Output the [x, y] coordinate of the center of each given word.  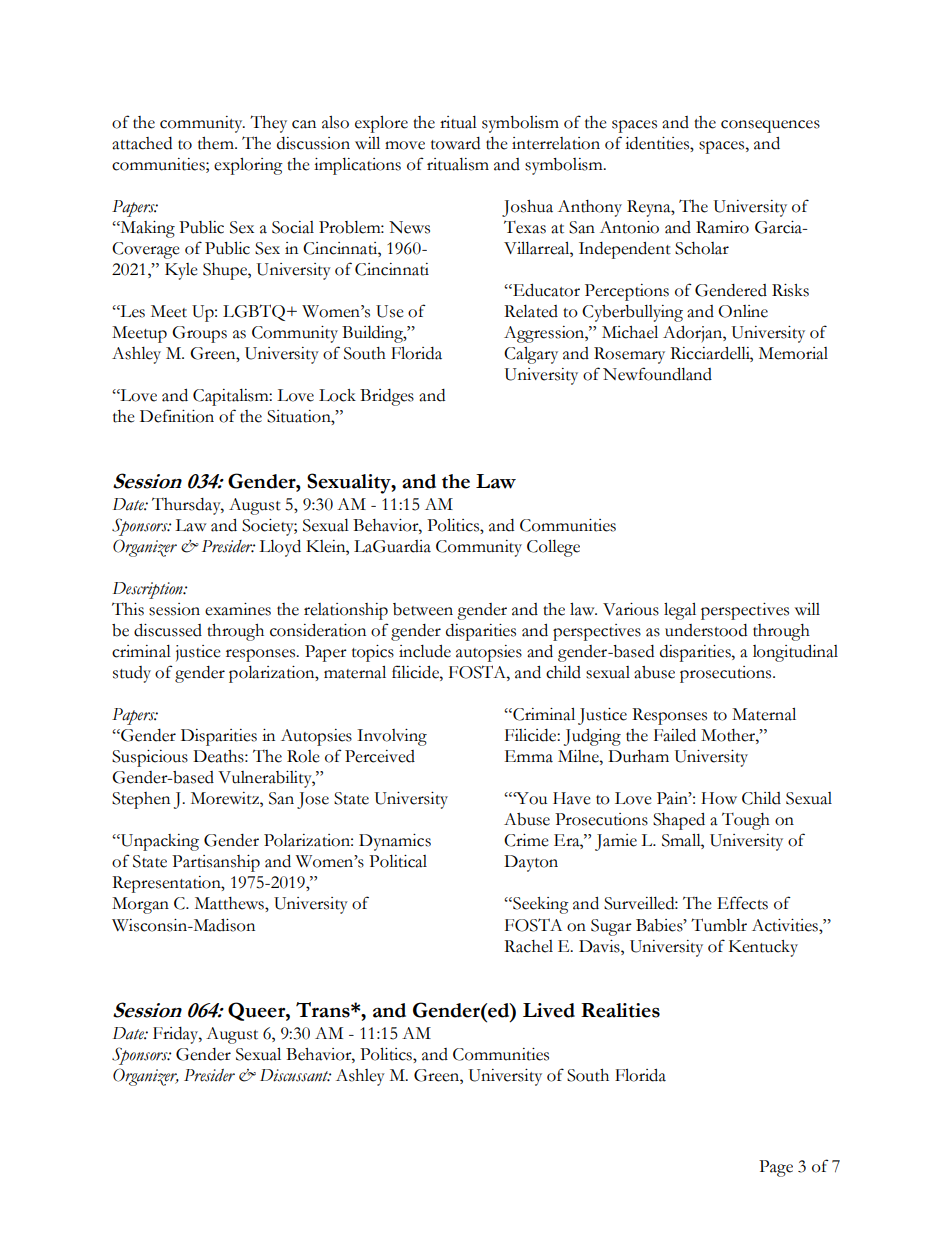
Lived [549, 1010]
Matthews [230, 903]
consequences [770, 126]
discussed [168, 630]
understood [706, 630]
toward [455, 143]
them [217, 143]
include [425, 651]
